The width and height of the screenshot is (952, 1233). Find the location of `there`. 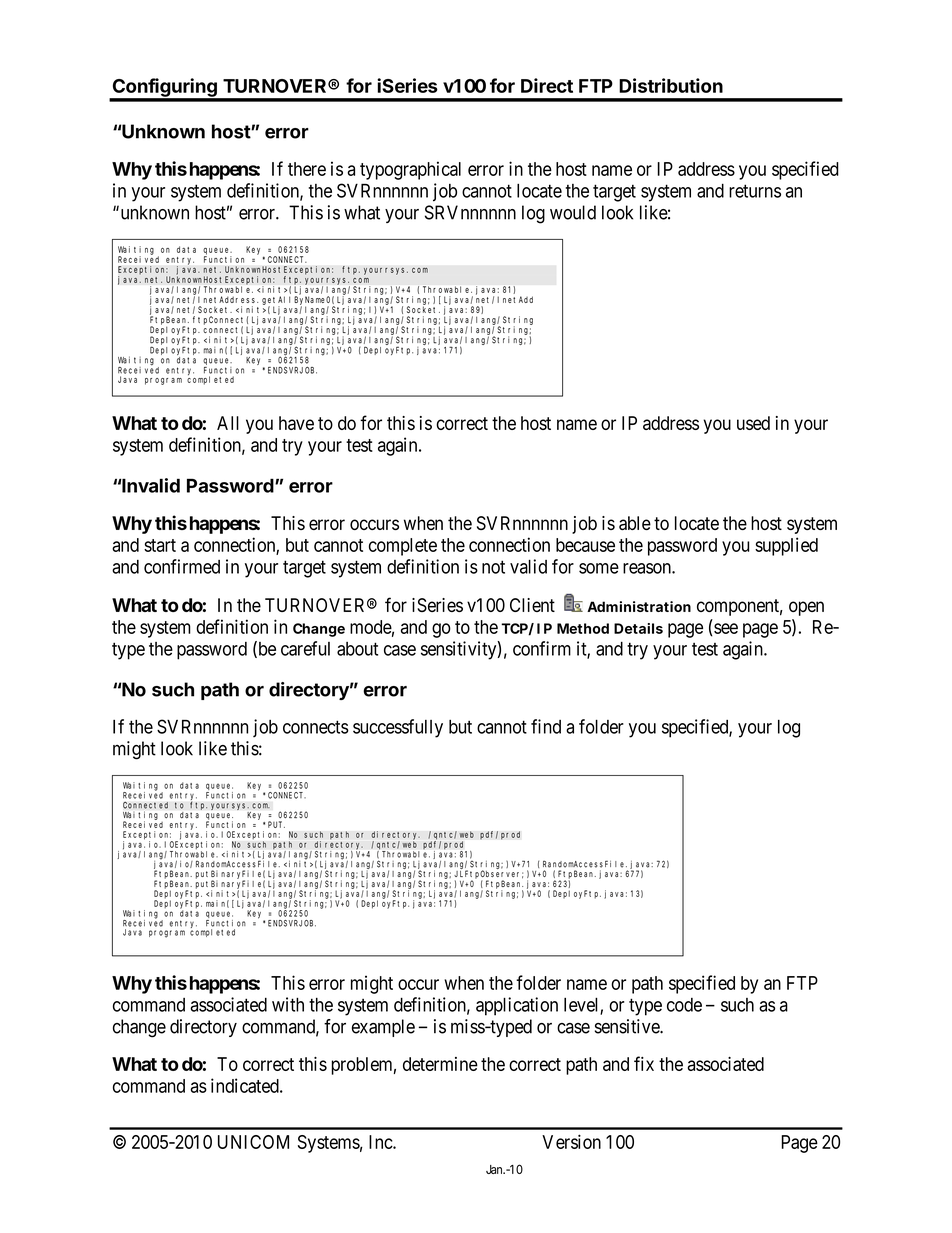

there is located at coordinates (307, 169).
